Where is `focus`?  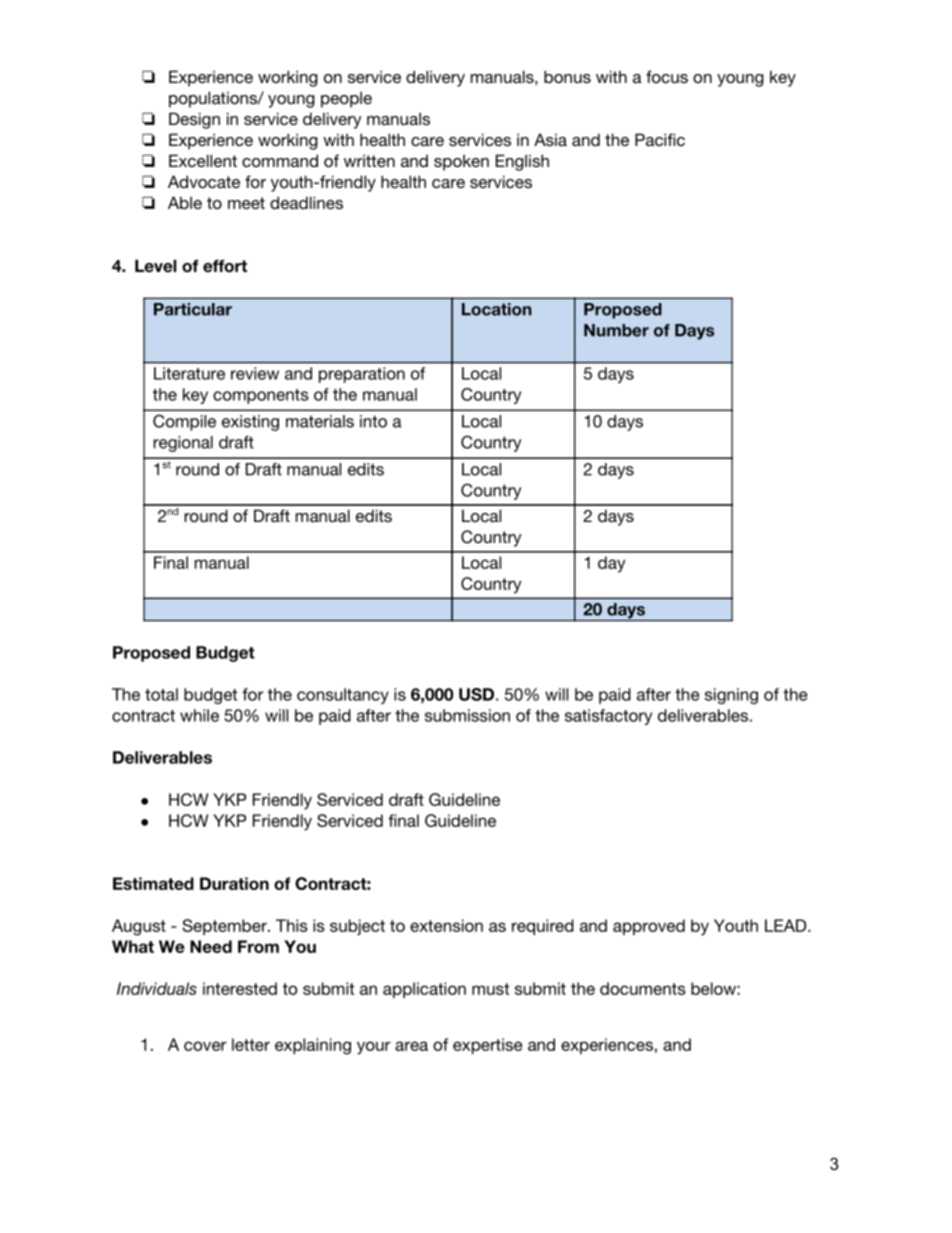 focus is located at coordinates (667, 76).
